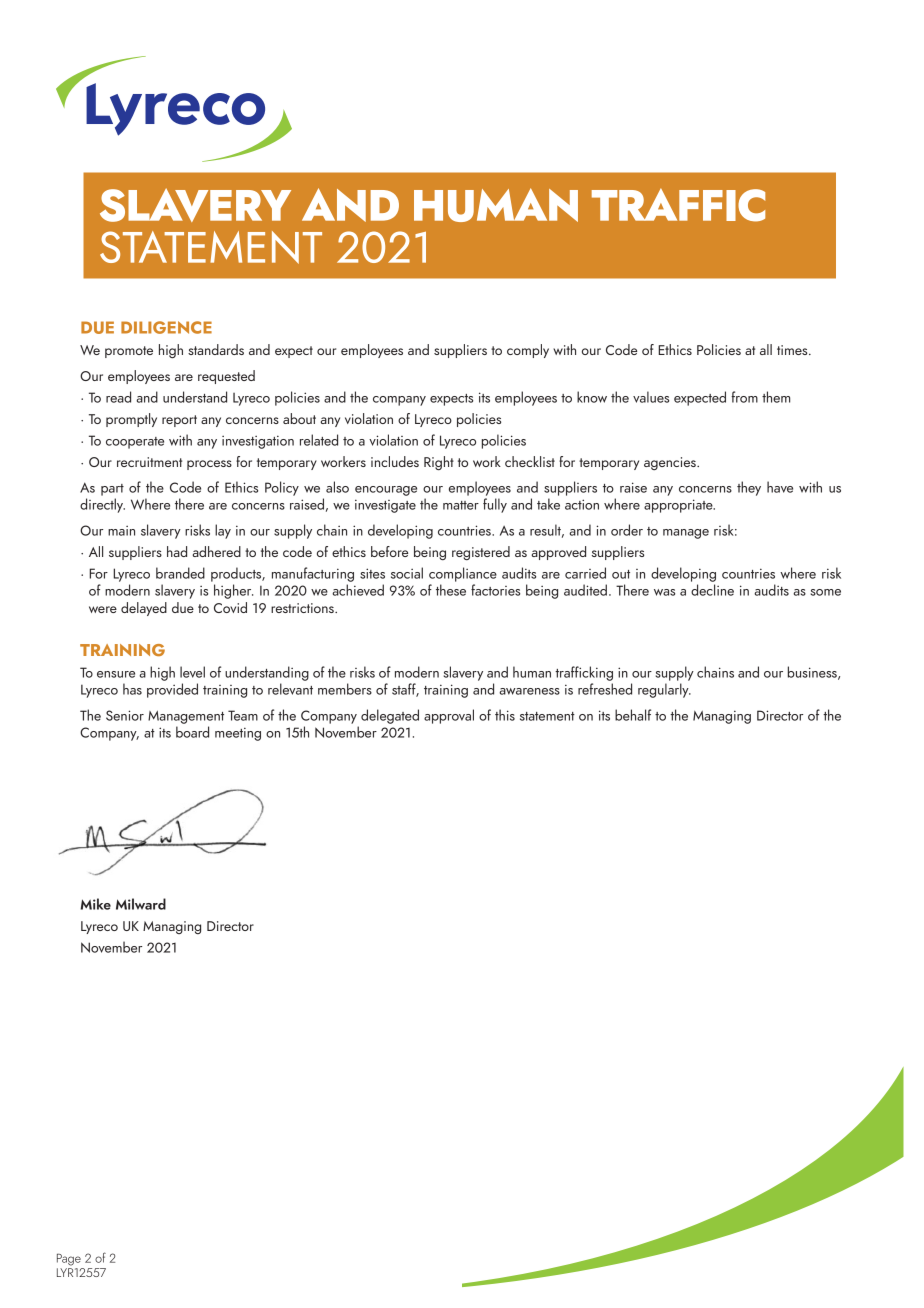  Describe the element at coordinates (793, 350) in the screenshot. I see `times` at that location.
